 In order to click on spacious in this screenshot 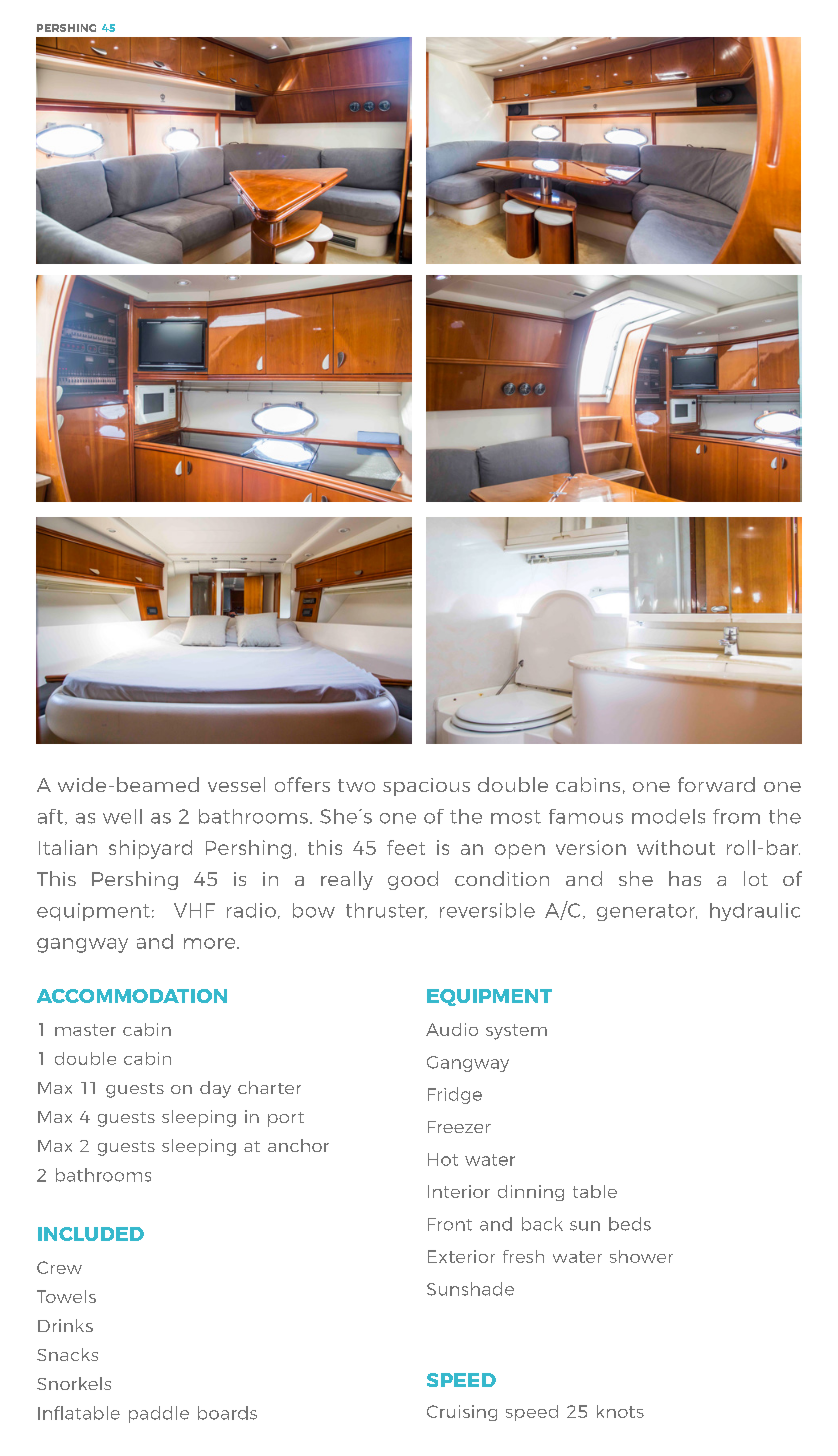, I will do `click(426, 787)`.
